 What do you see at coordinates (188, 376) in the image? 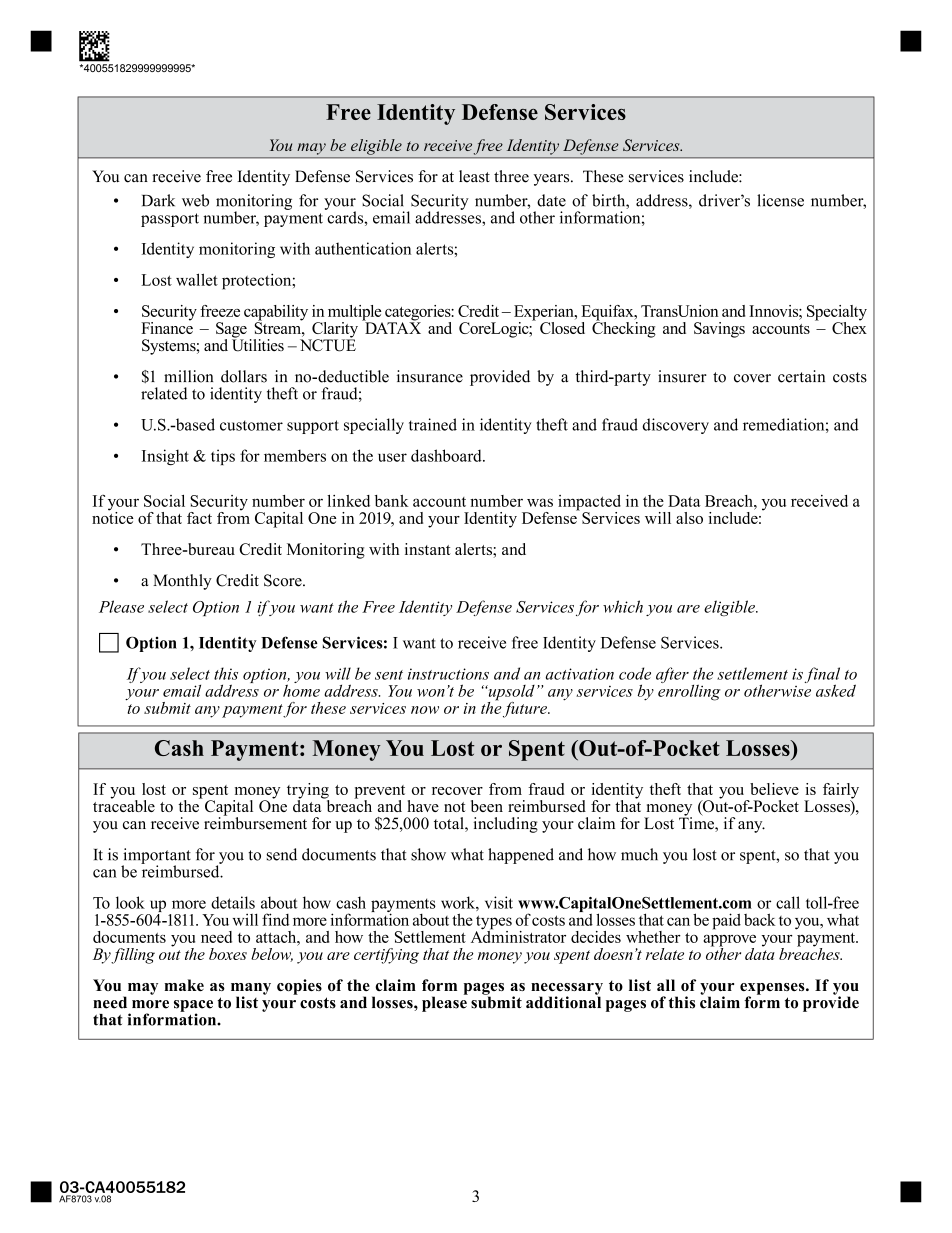
I see `million` at bounding box center [188, 376].
